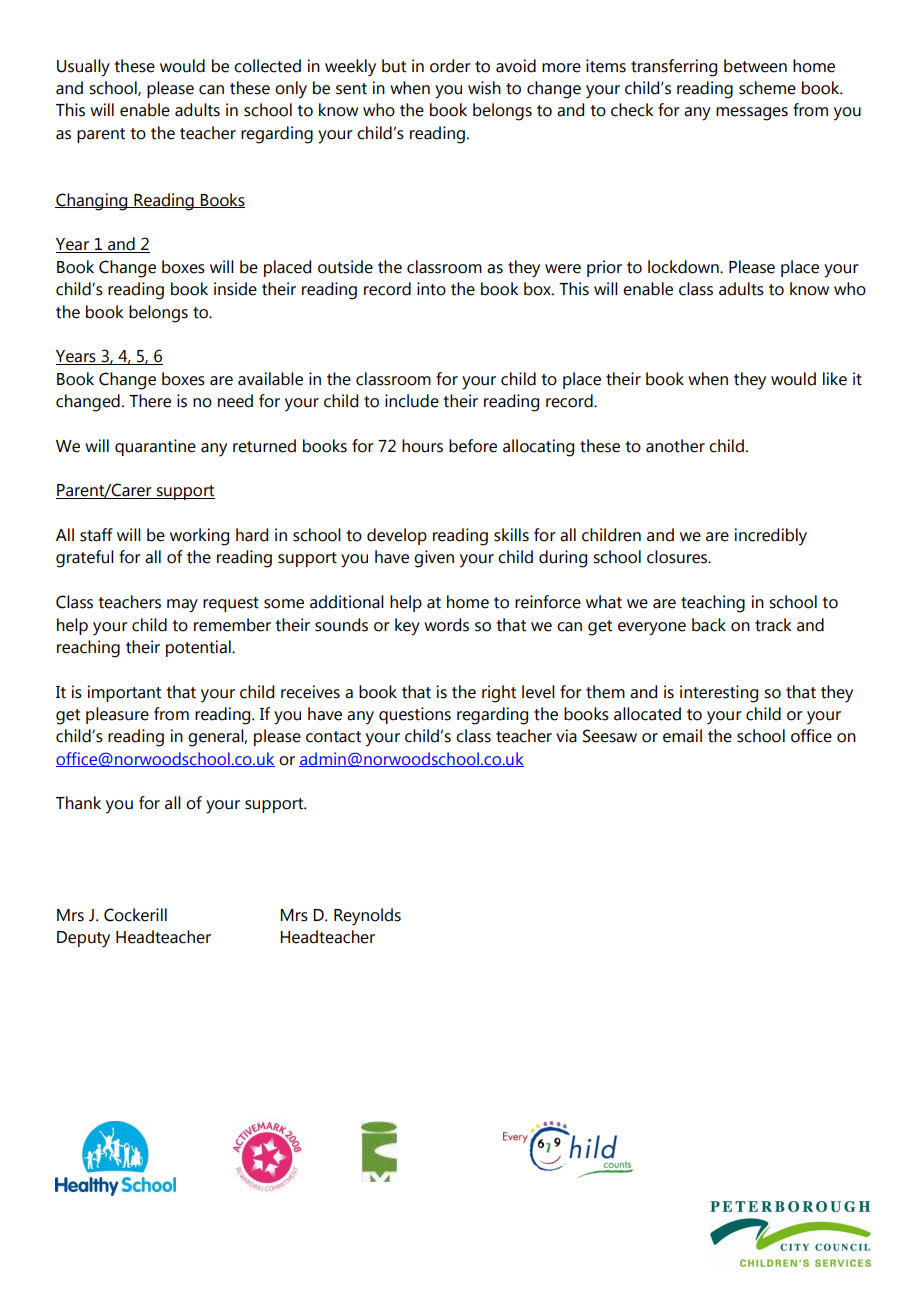 The image size is (924, 1308). Describe the element at coordinates (431, 289) in the image. I see `into` at that location.
